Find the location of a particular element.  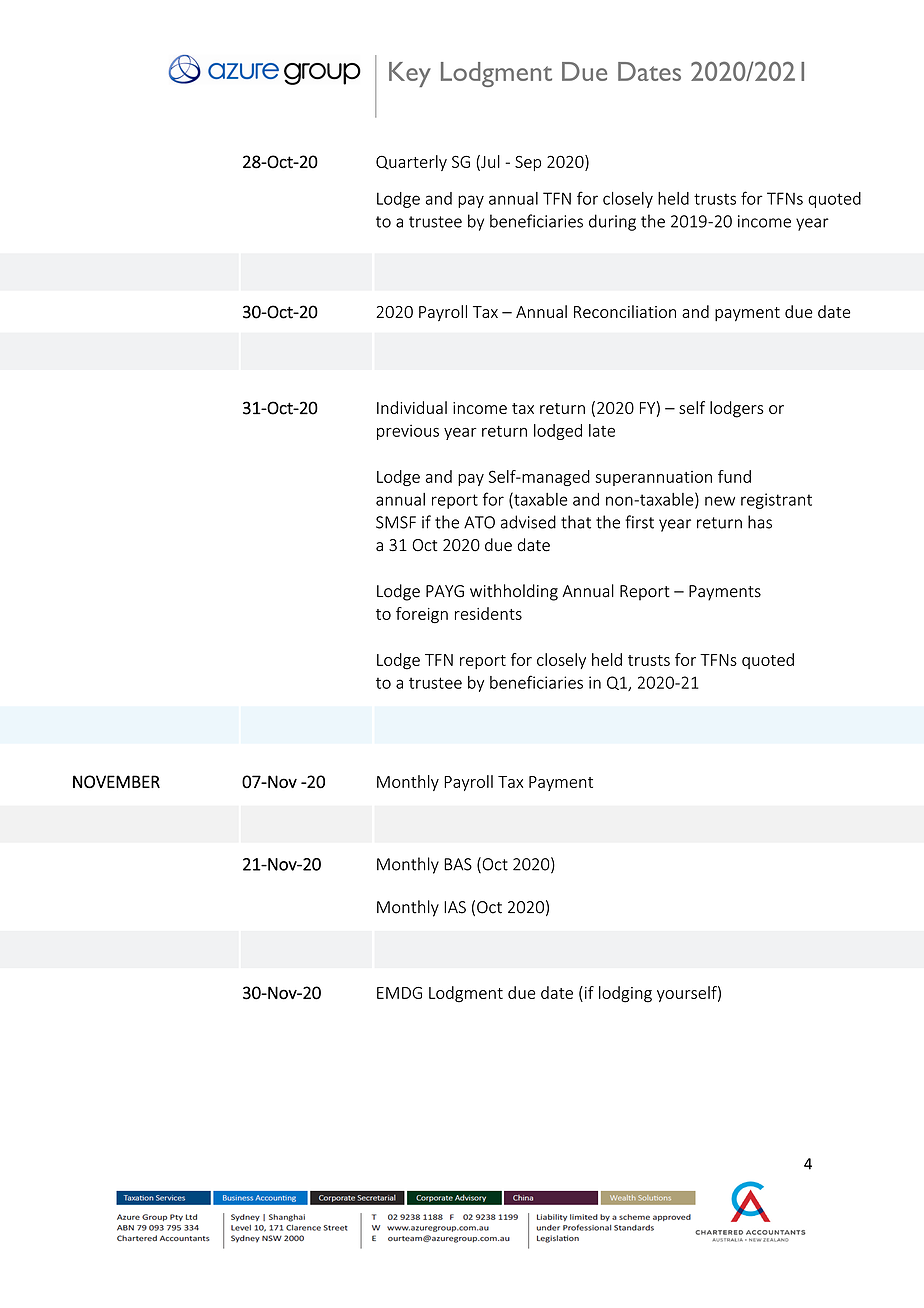

Sep is located at coordinates (528, 163).
